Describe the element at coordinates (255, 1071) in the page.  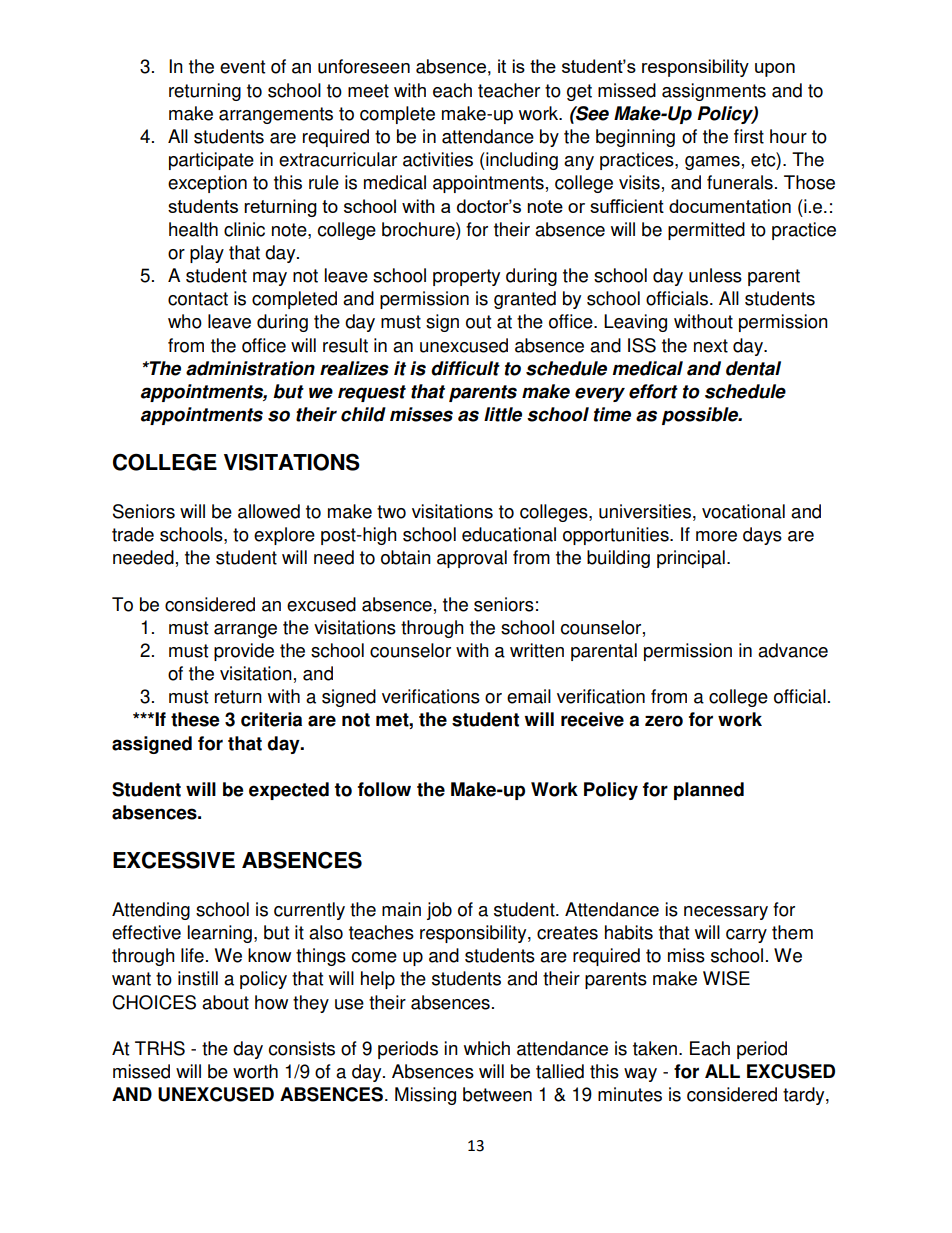
I see `worth` at that location.
